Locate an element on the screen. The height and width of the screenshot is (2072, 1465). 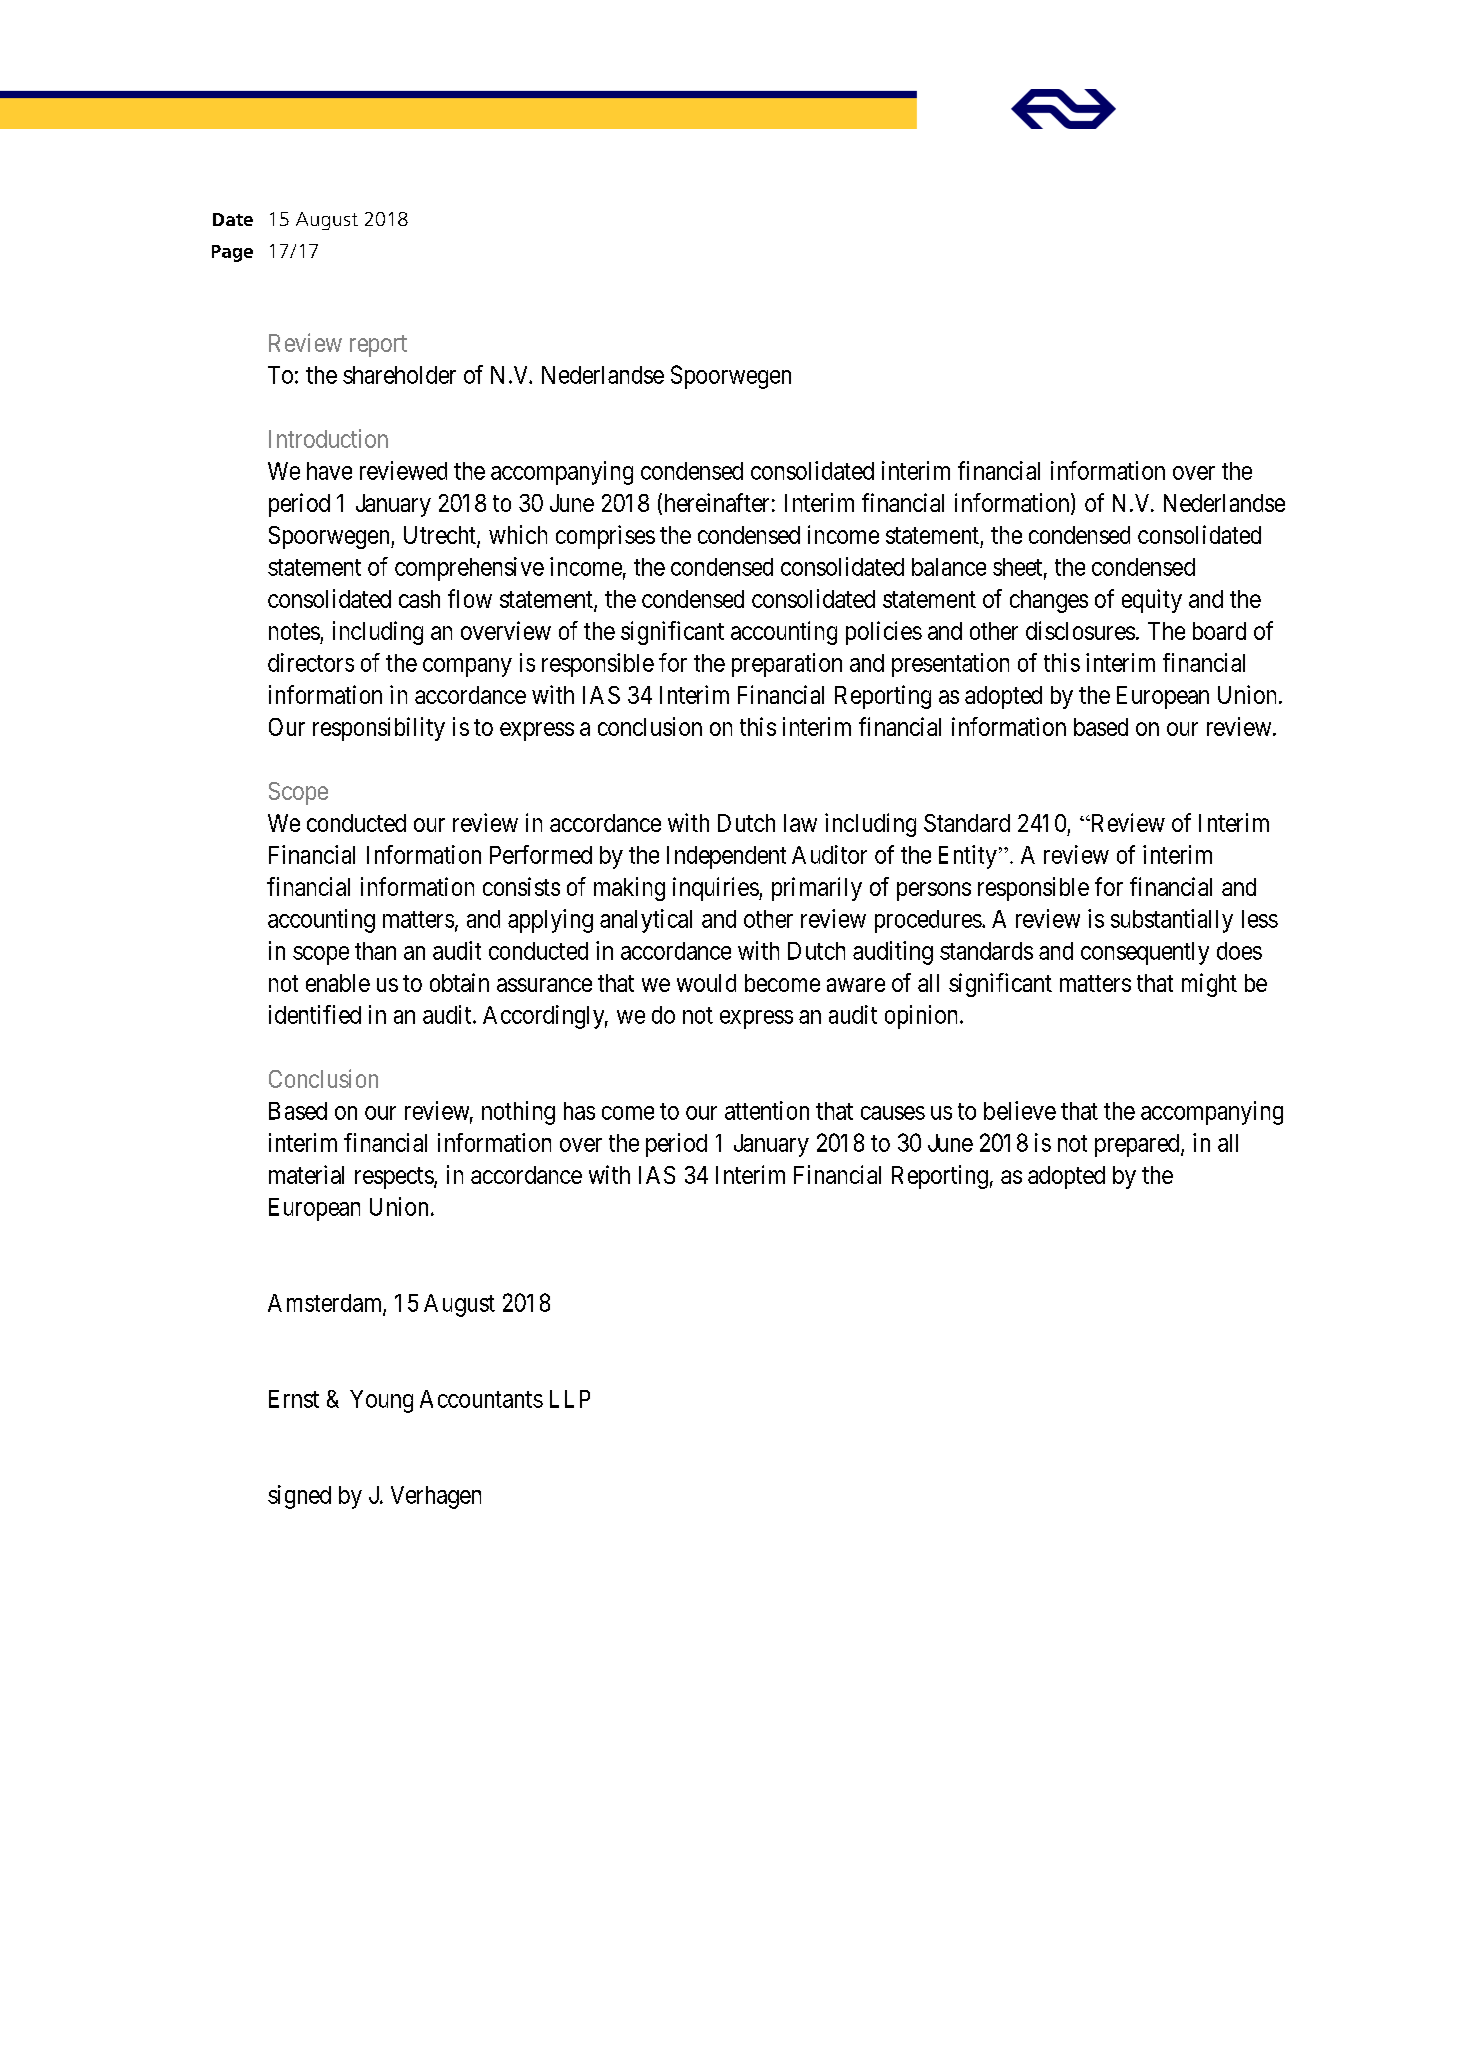
equity is located at coordinates (1152, 601).
